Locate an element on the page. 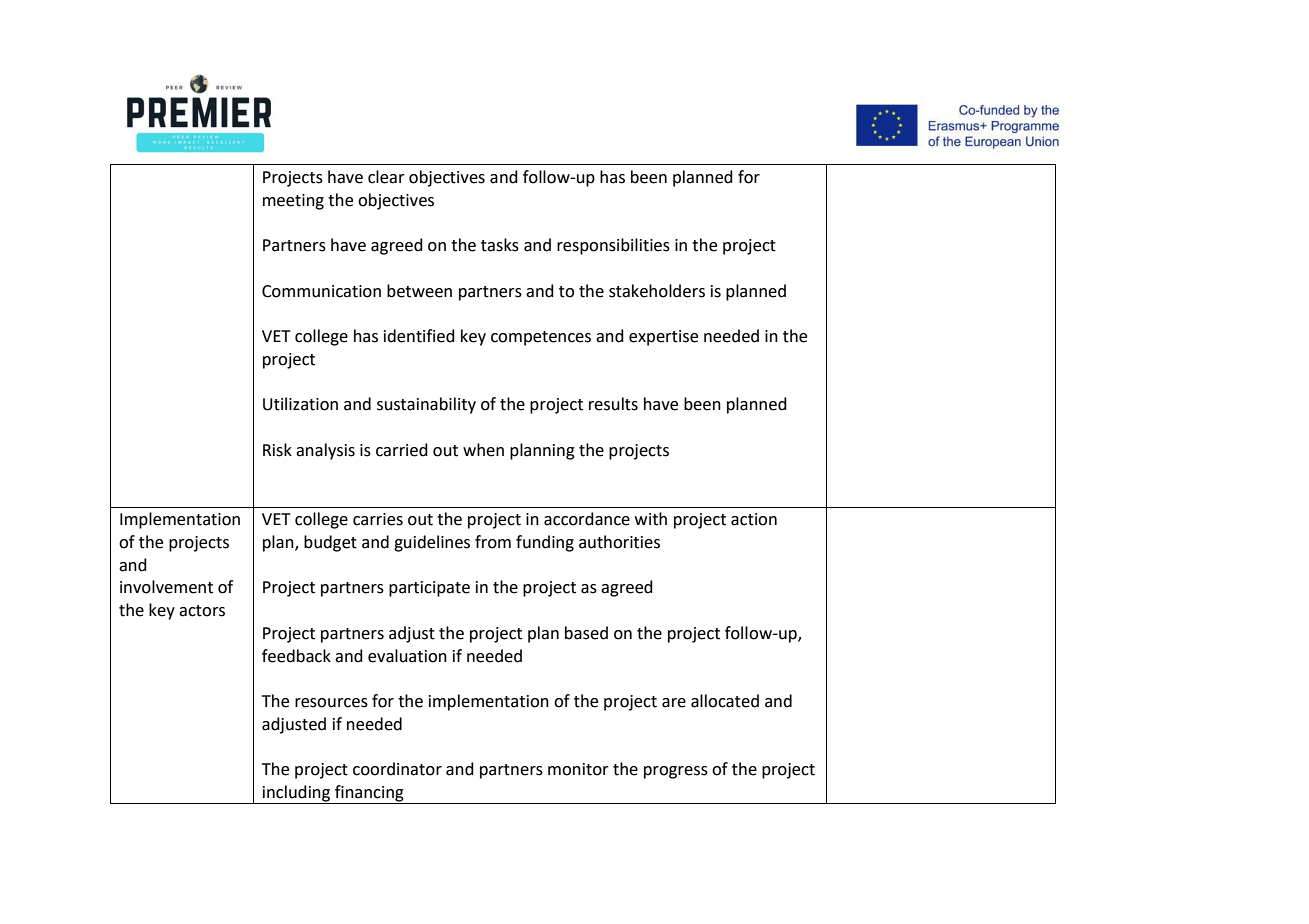 This image has width=1309, height=924. meeting is located at coordinates (293, 202).
